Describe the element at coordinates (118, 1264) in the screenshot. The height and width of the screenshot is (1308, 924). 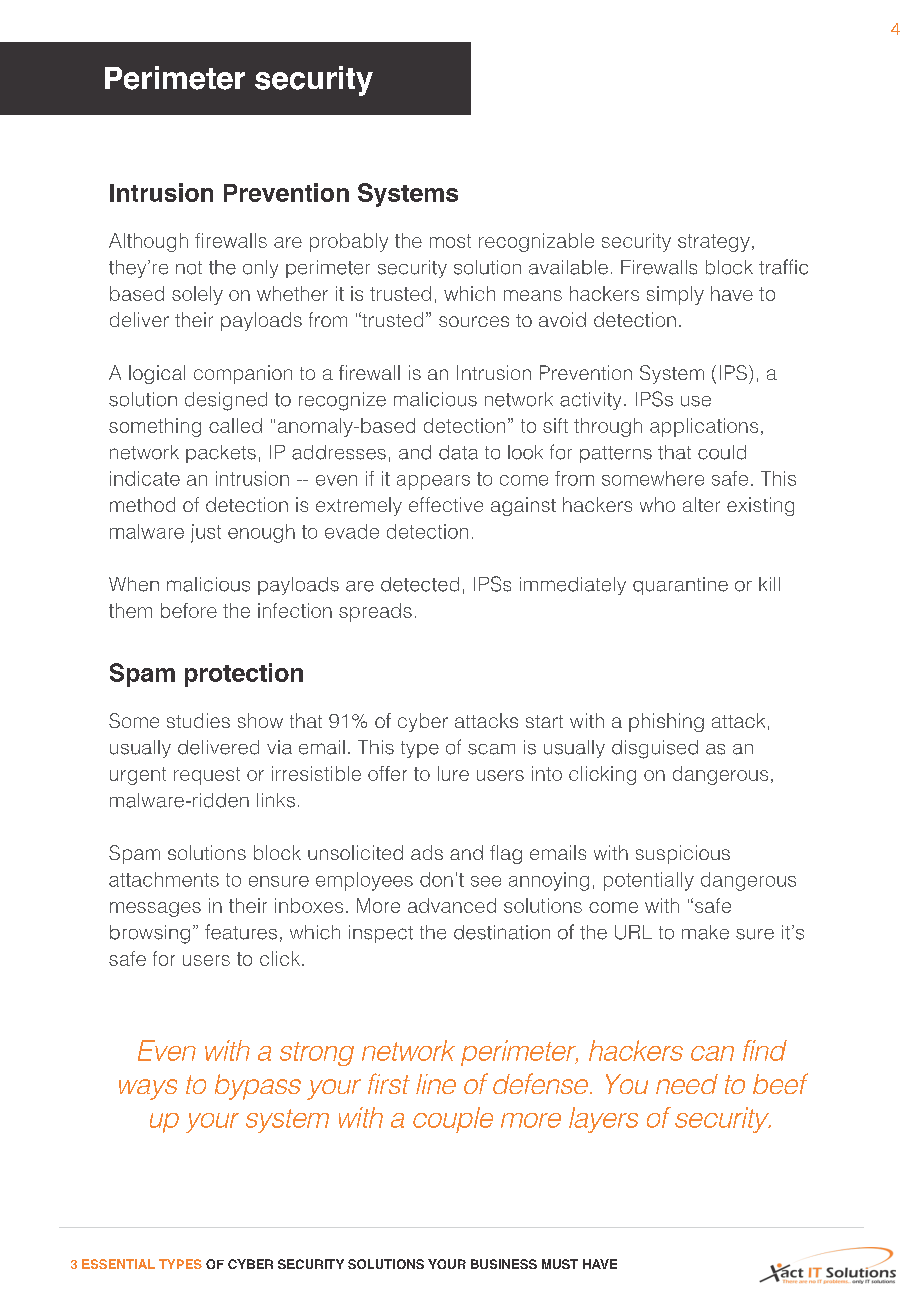
I see `ESSENTIAL` at that location.
